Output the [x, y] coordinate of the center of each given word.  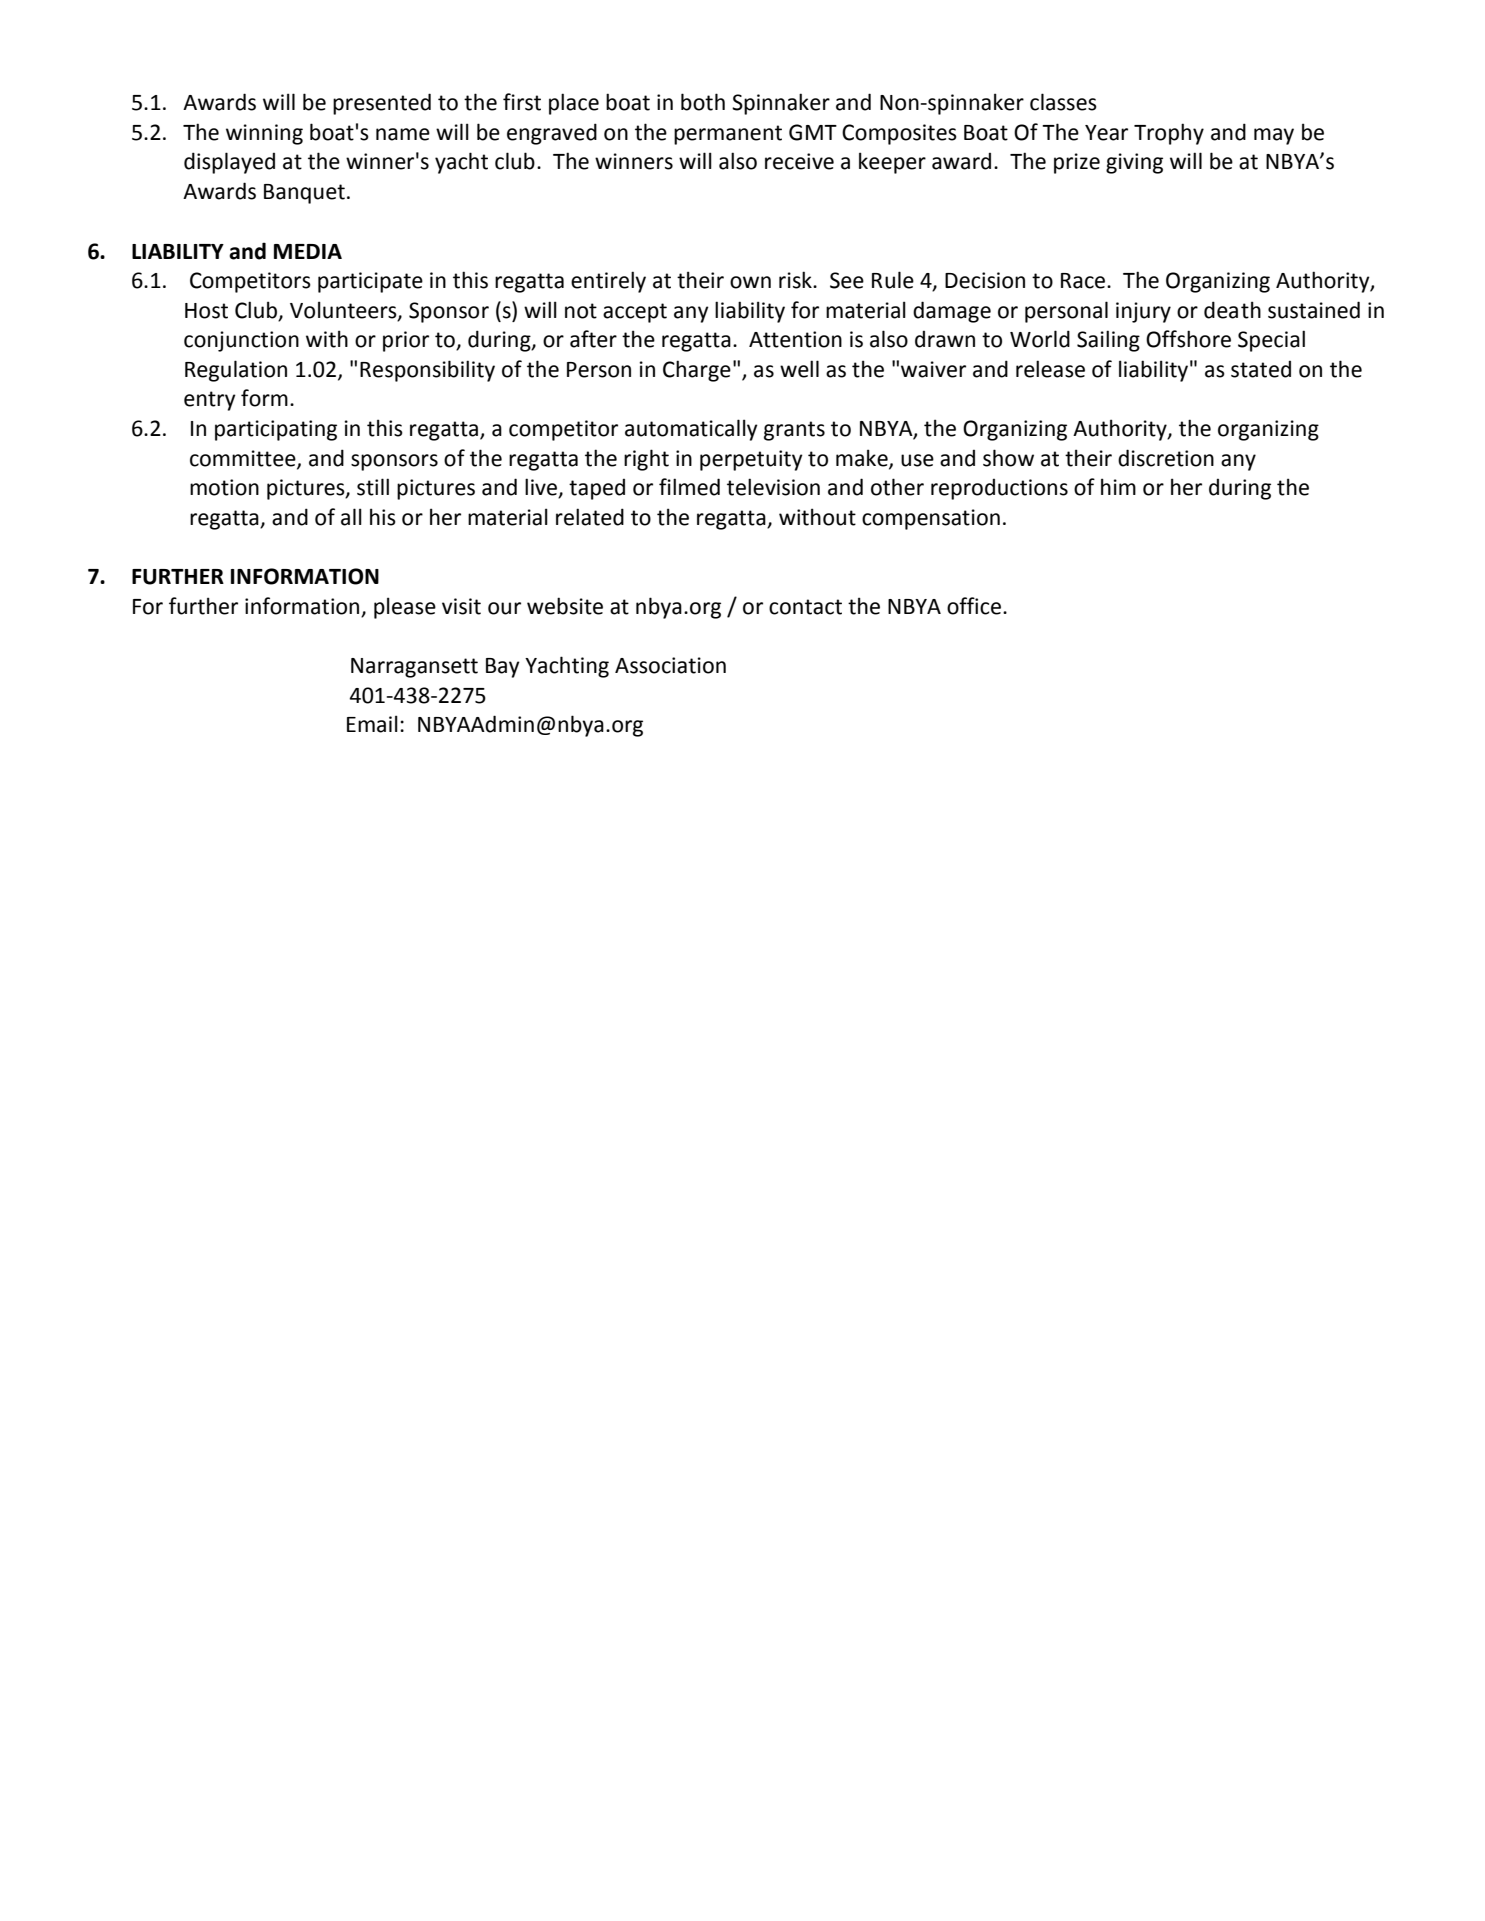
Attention [795, 339]
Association [670, 665]
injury [1143, 312]
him [1118, 486]
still [373, 487]
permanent [728, 135]
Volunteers [344, 310]
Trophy [1169, 134]
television [773, 487]
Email [372, 724]
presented [382, 104]
